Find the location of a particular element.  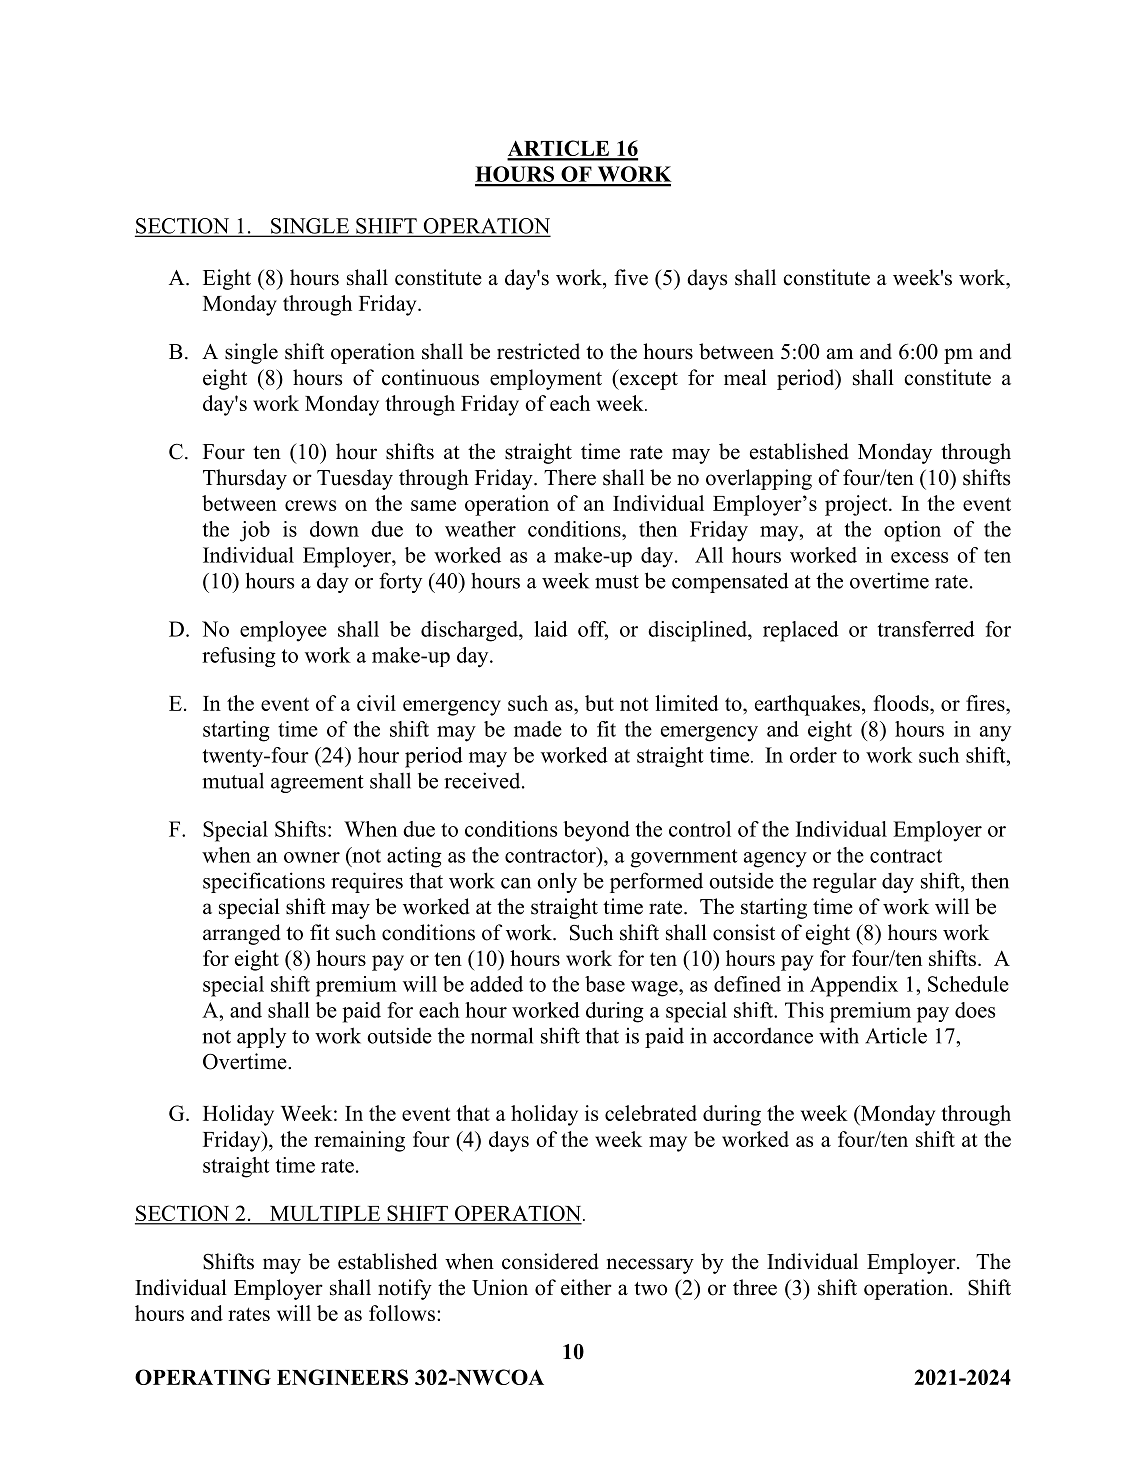

ENGINEERS is located at coordinates (342, 1377).
